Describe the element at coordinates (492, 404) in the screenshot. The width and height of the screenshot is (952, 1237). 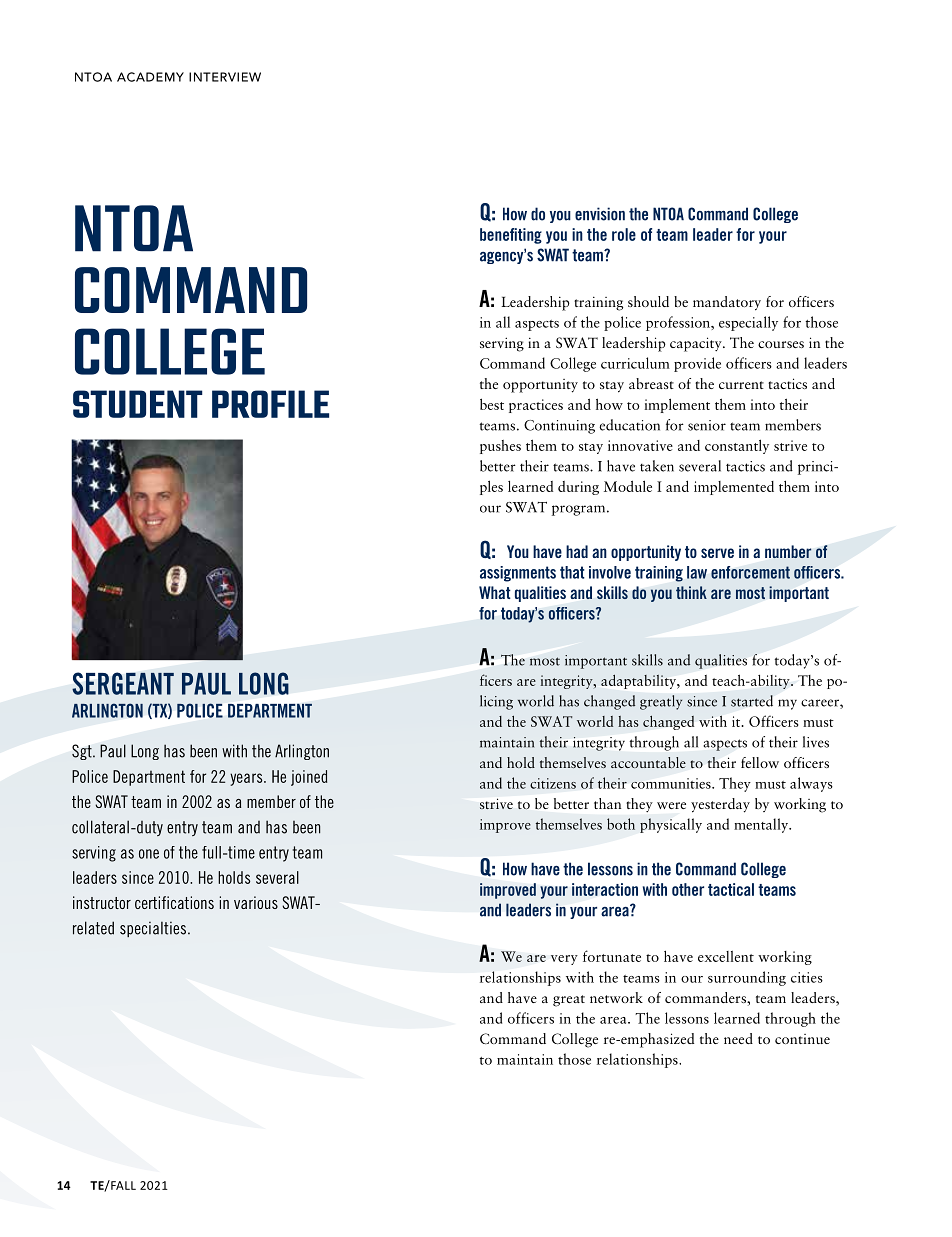
I see `best` at that location.
